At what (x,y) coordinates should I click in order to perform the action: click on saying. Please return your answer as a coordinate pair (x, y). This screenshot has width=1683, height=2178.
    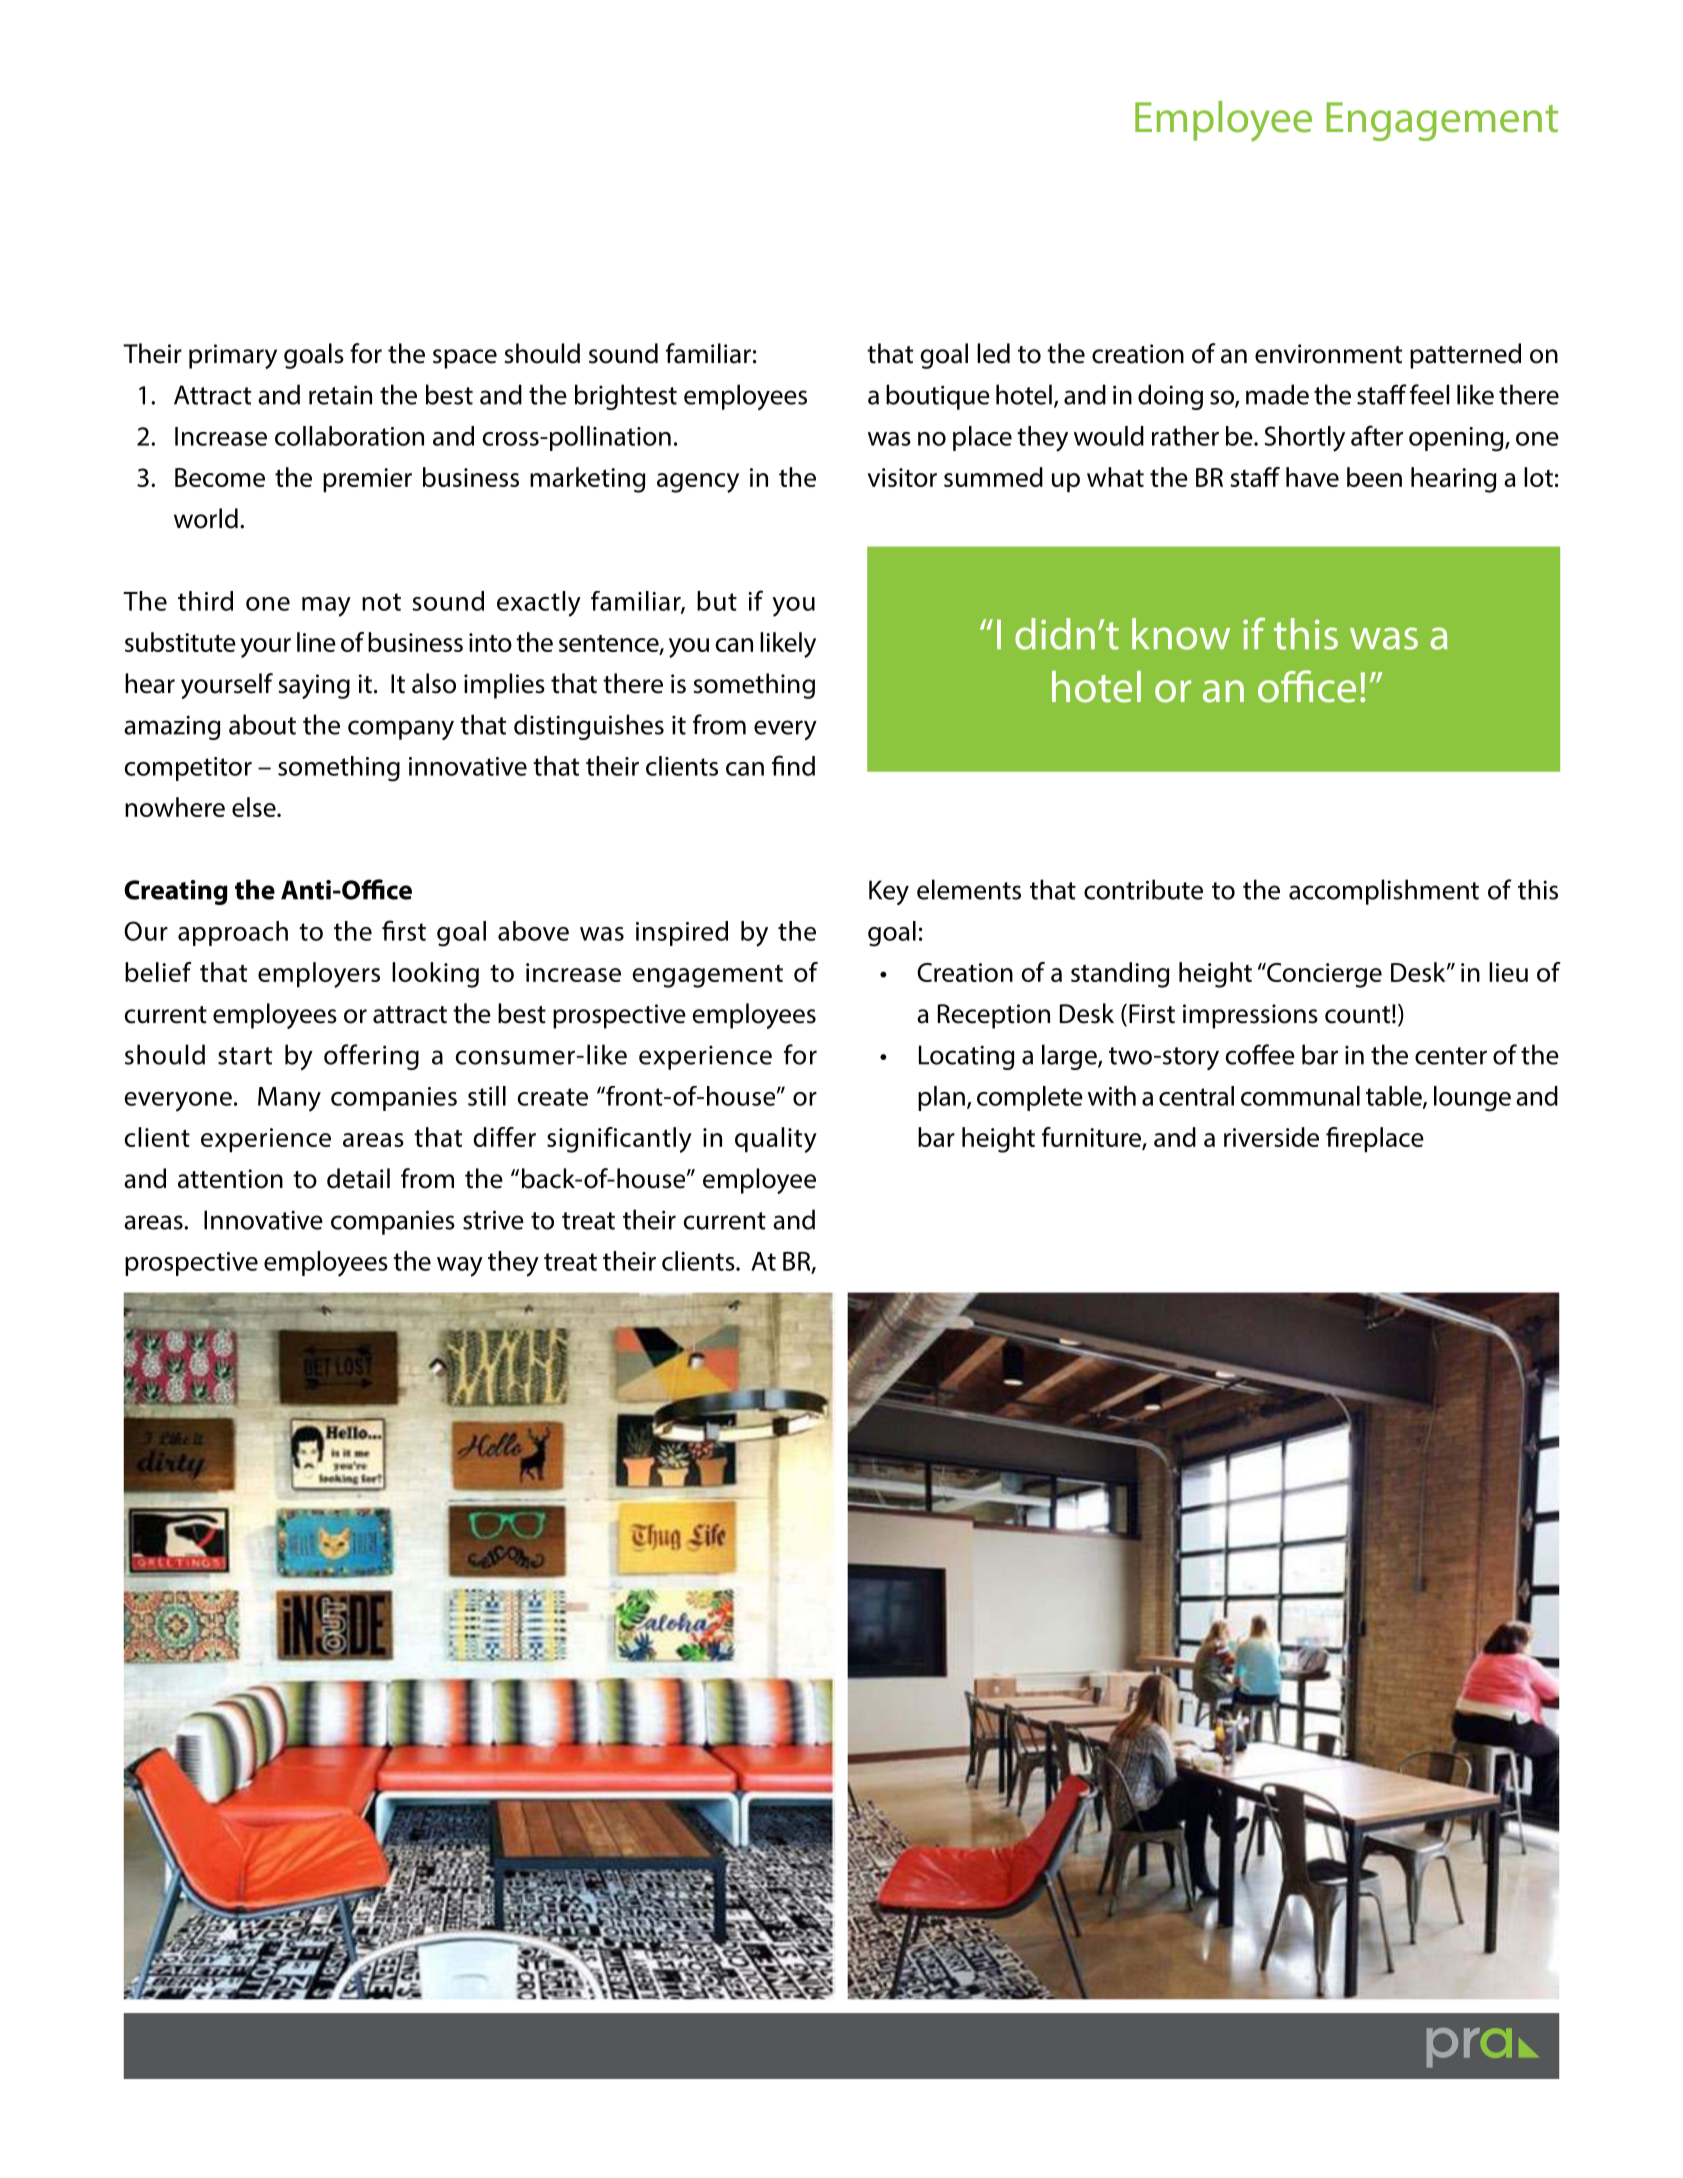
    Looking at the image, I should click on (314, 686).
